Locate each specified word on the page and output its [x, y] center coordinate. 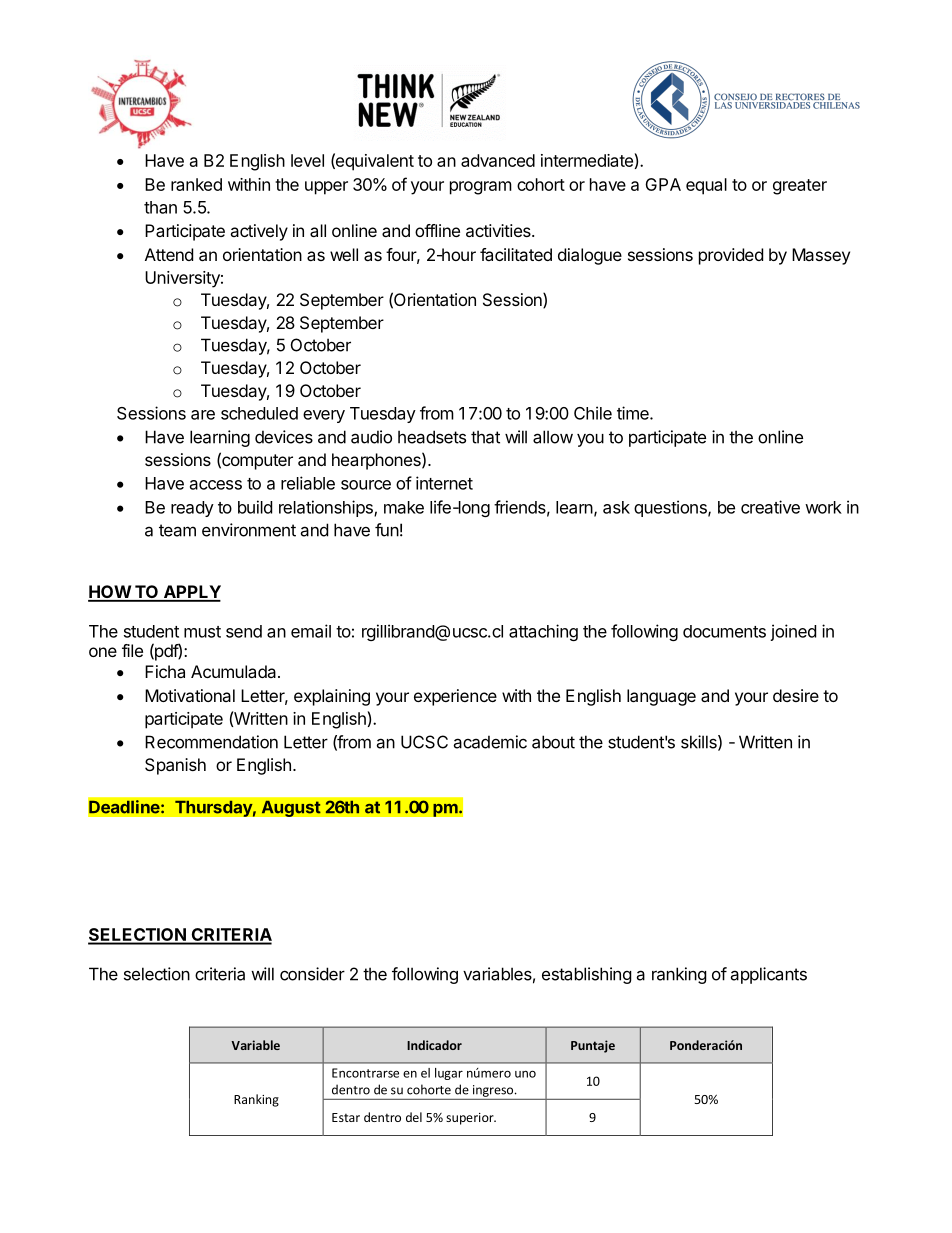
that [485, 437]
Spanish [175, 766]
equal [706, 186]
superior [471, 1119]
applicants [768, 975]
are [203, 415]
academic [490, 742]
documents [724, 631]
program [481, 188]
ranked [196, 184]
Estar [346, 1117]
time [634, 413]
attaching [543, 632]
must [202, 632]
